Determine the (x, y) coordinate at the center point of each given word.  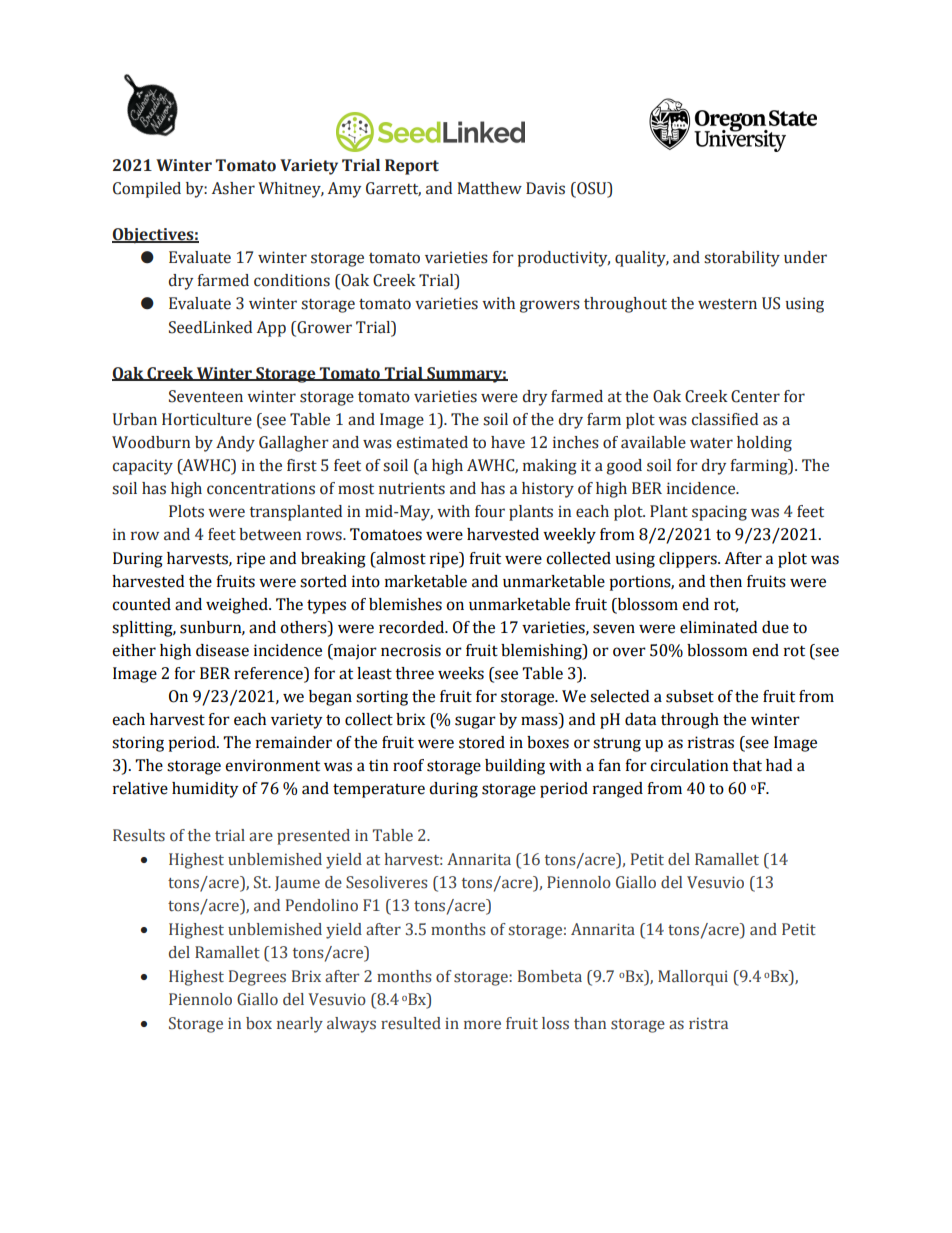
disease (222, 650)
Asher (233, 188)
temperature (379, 790)
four (490, 511)
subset (690, 696)
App (271, 329)
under (805, 257)
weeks (461, 673)
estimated (432, 442)
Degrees (257, 978)
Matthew (490, 188)
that (747, 765)
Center (755, 396)
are (261, 836)
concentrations (261, 488)
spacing (719, 513)
